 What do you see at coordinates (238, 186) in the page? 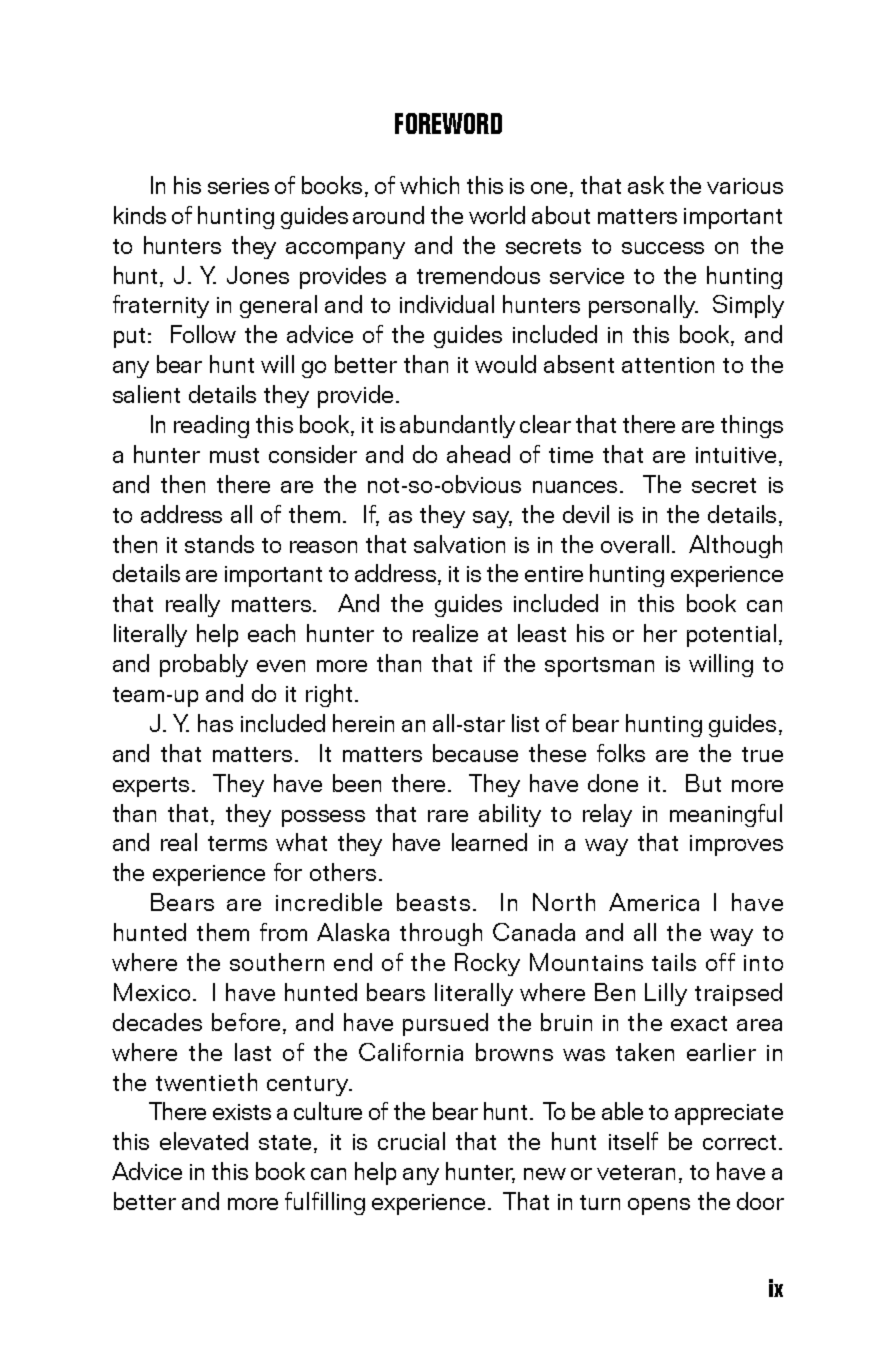
I see `series` at bounding box center [238, 186].
